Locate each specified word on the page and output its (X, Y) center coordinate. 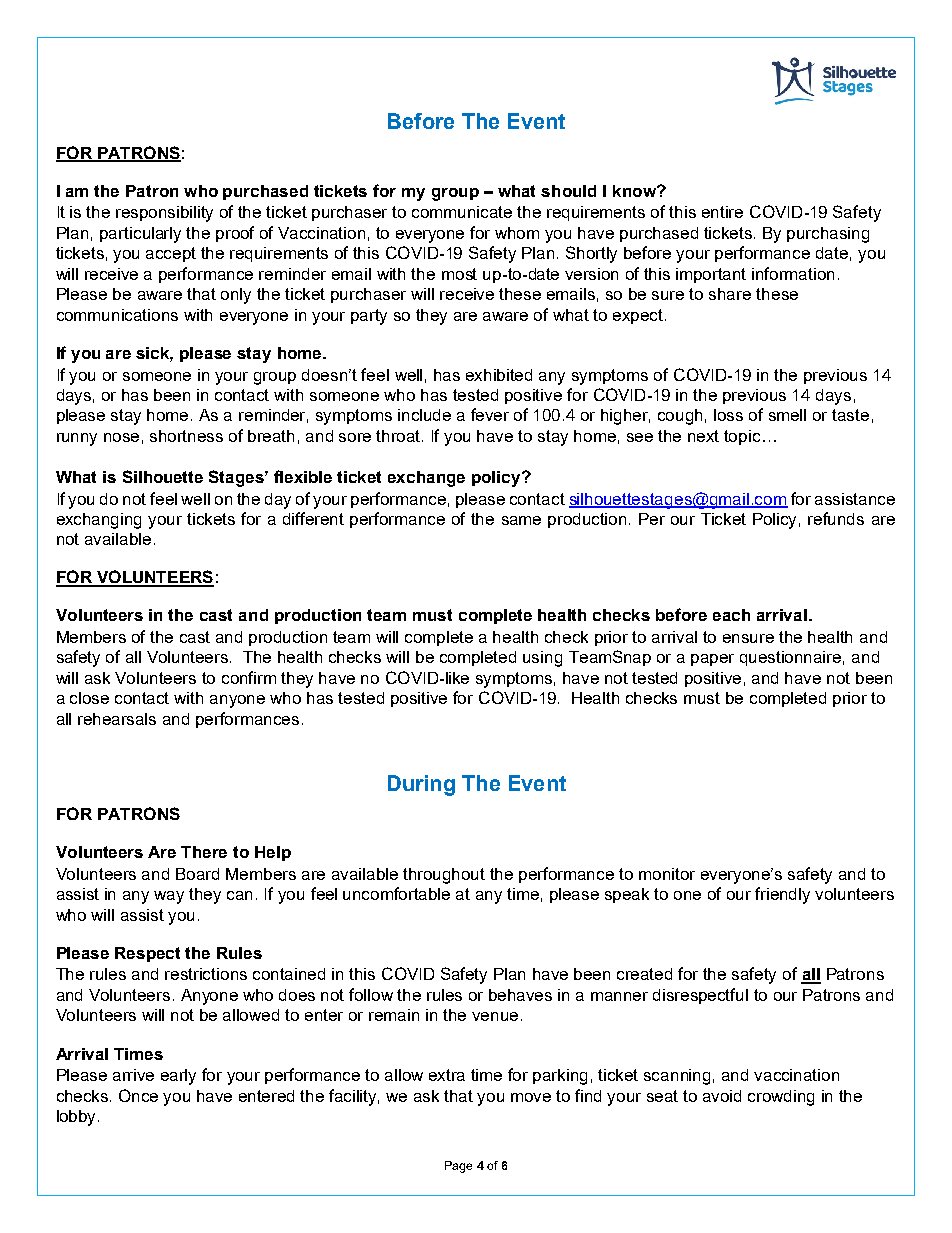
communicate (462, 212)
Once (138, 1095)
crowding (781, 1098)
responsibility (164, 214)
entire (722, 212)
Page (458, 1167)
